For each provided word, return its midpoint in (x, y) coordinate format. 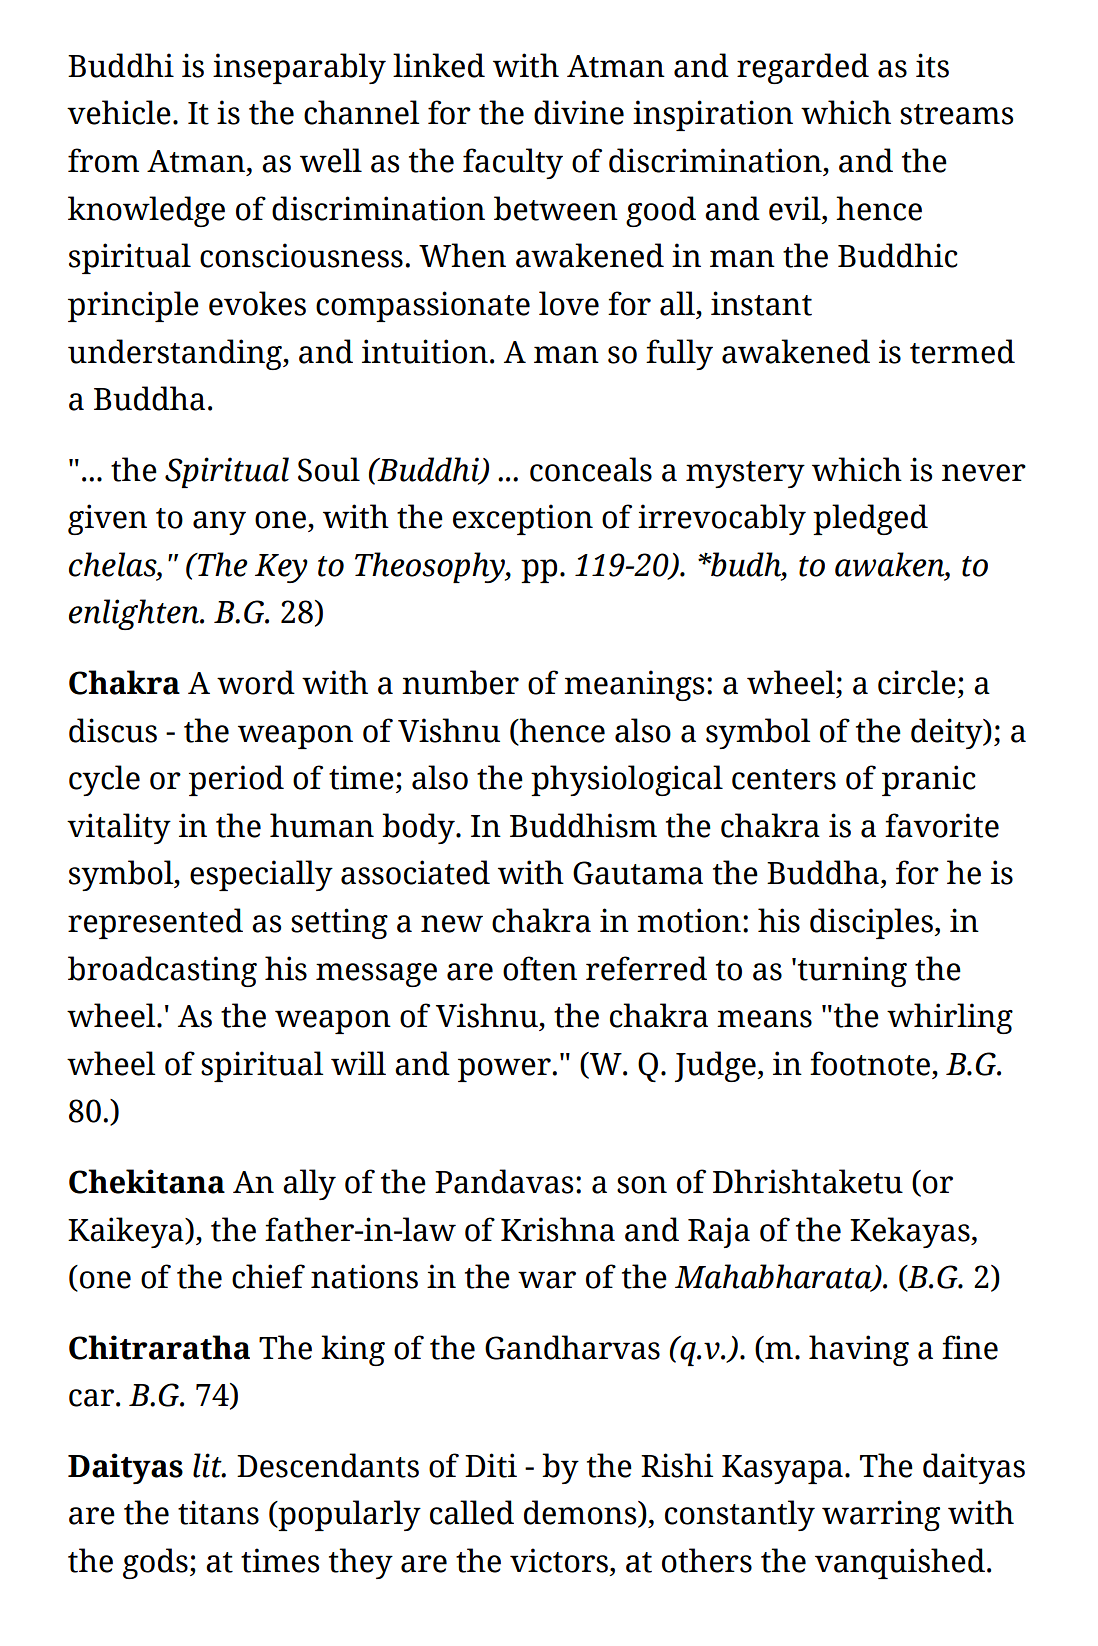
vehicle (119, 112)
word (256, 682)
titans (218, 1512)
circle (917, 682)
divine (579, 112)
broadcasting (162, 971)
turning (852, 971)
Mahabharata (774, 1277)
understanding (176, 354)
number (460, 682)
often (540, 968)
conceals (591, 469)
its (932, 65)
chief (268, 1276)
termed (962, 351)
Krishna (558, 1229)
